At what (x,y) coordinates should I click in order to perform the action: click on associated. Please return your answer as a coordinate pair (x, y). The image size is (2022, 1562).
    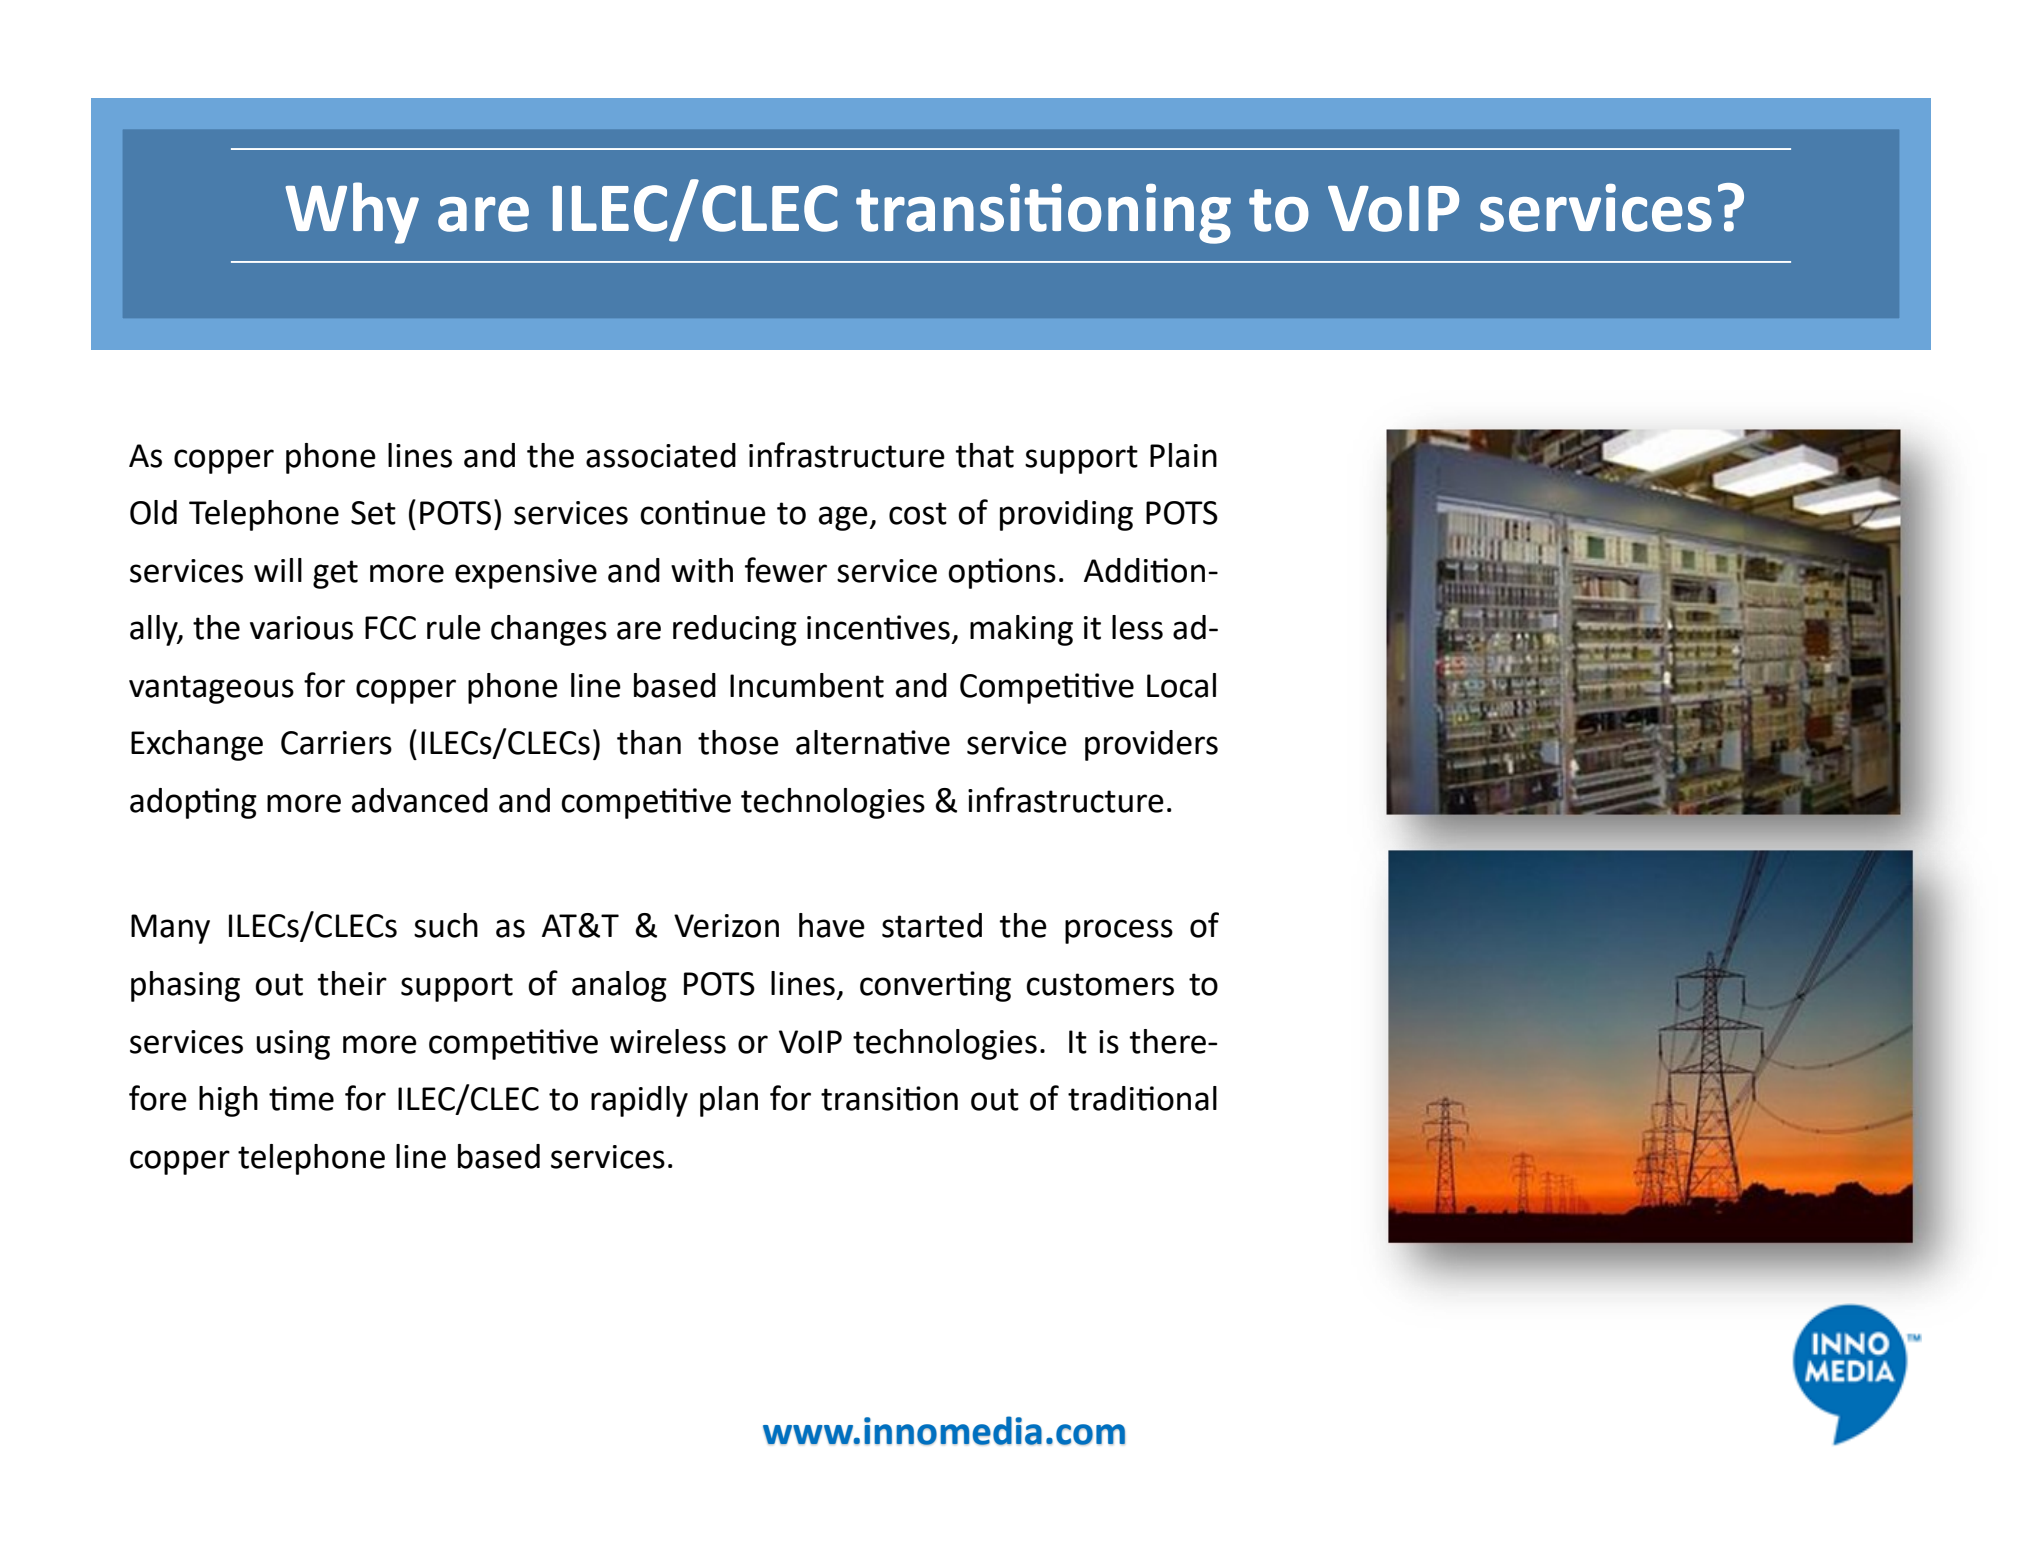
    Looking at the image, I should click on (661, 455).
